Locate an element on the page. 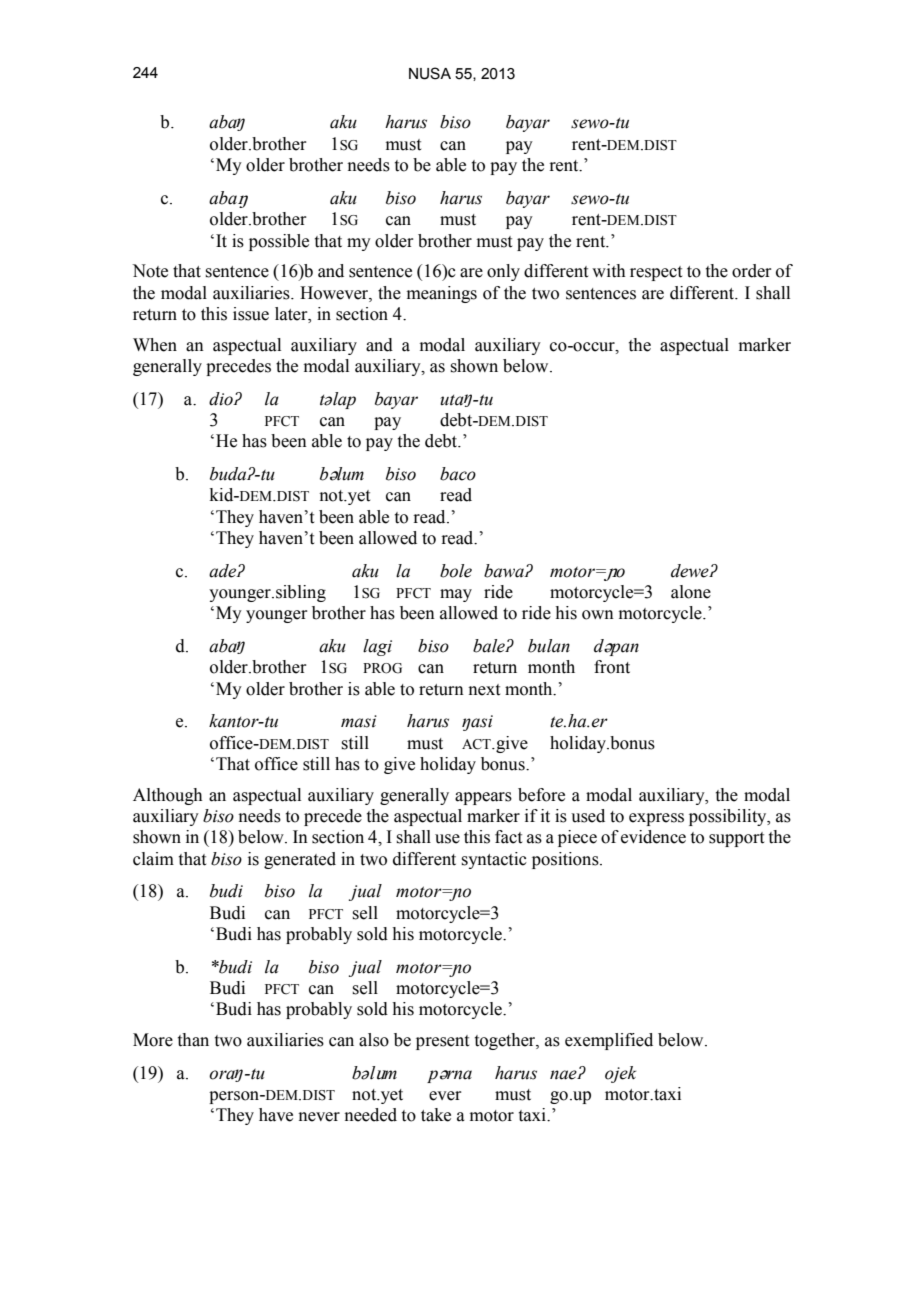  respect is located at coordinates (656, 273).
